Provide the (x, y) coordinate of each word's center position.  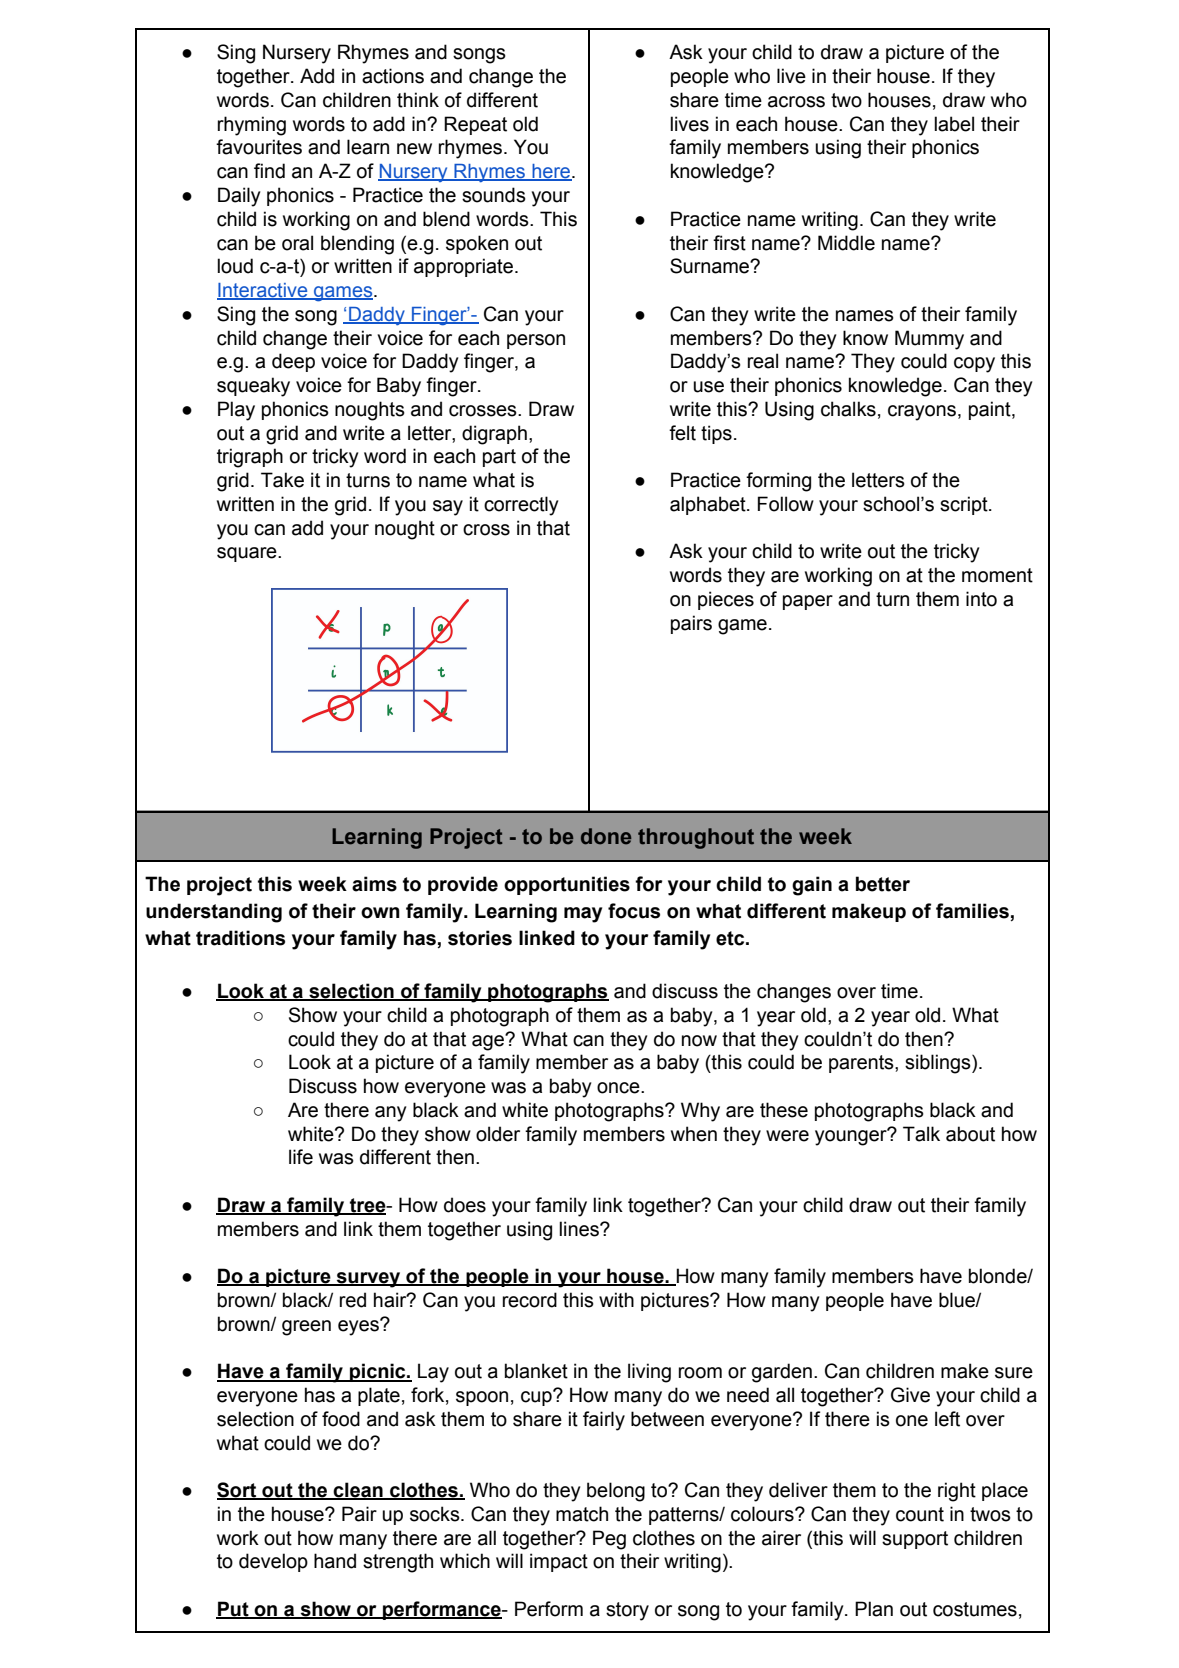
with (616, 1300)
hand (335, 1561)
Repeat (475, 125)
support (915, 1540)
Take (282, 480)
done (606, 836)
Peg (609, 1540)
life (301, 1157)
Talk (921, 1134)
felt (682, 433)
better (883, 884)
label (954, 124)
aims (374, 884)
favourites (259, 147)
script (965, 505)
